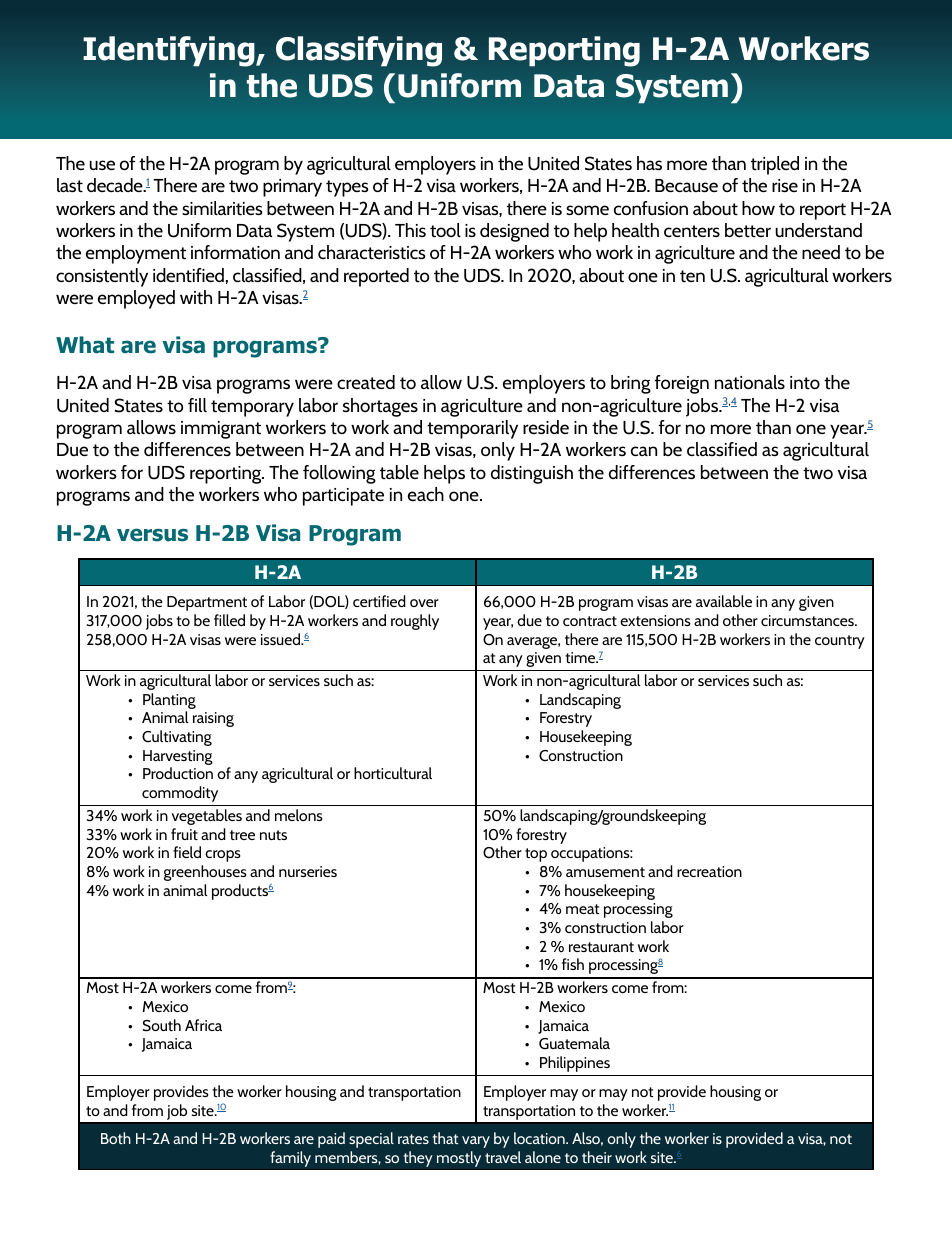 This screenshot has width=952, height=1233. What do you see at coordinates (424, 603) in the screenshot?
I see `over` at bounding box center [424, 603].
